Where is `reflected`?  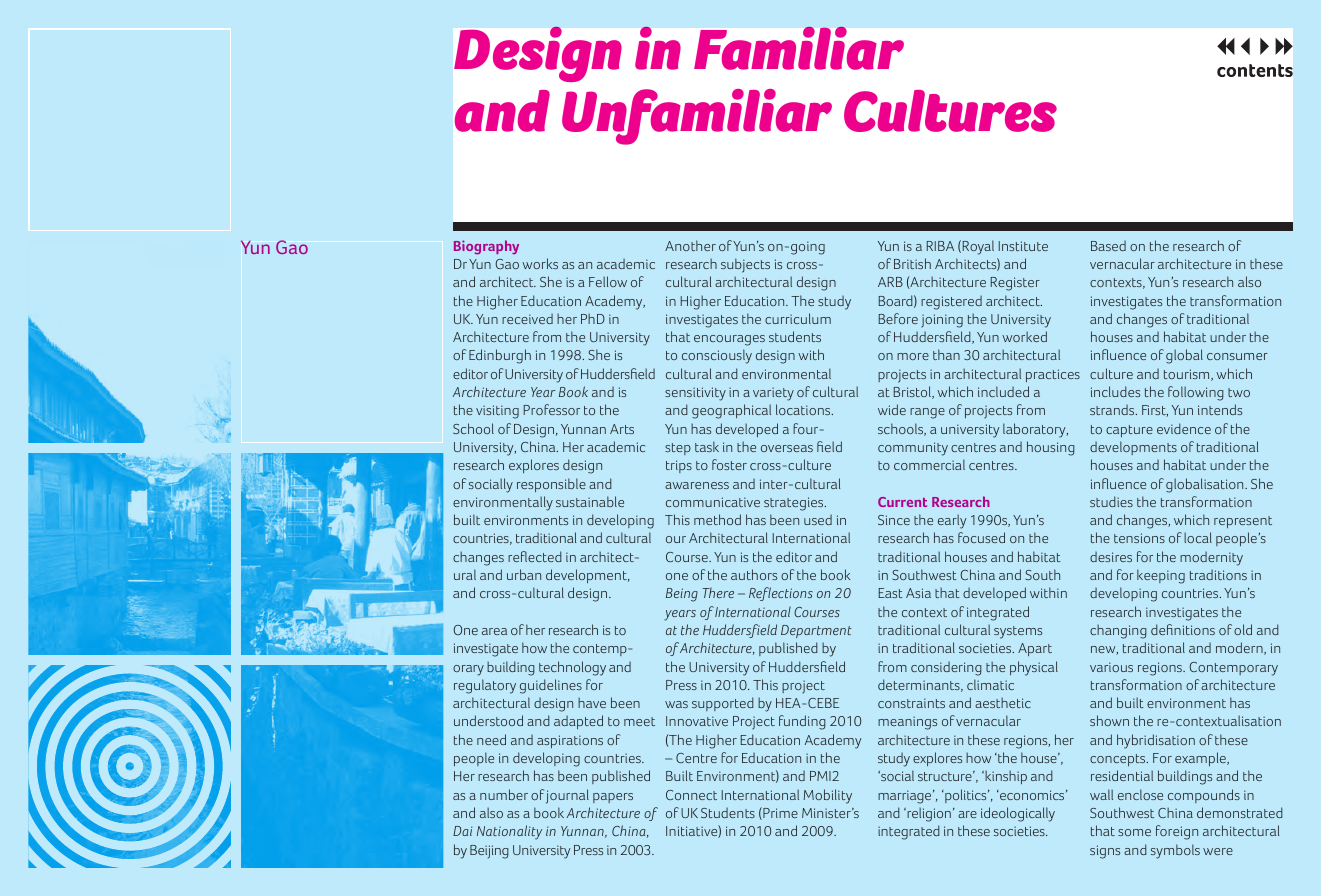
reflected is located at coordinates (535, 556).
